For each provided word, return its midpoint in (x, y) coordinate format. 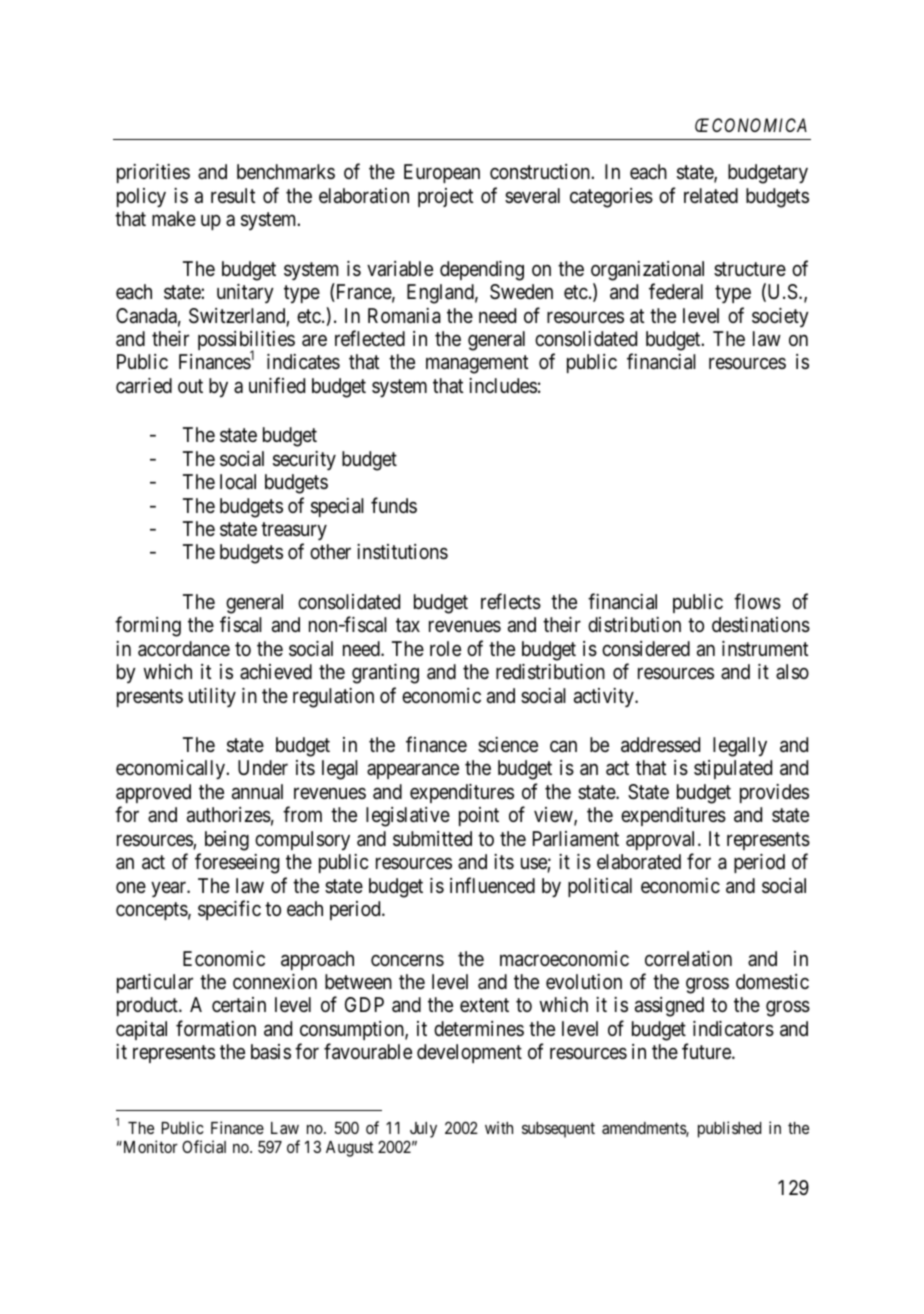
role (445, 648)
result (233, 196)
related (711, 196)
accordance (184, 649)
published (729, 1129)
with (499, 1127)
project (445, 197)
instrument (765, 648)
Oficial (204, 1146)
